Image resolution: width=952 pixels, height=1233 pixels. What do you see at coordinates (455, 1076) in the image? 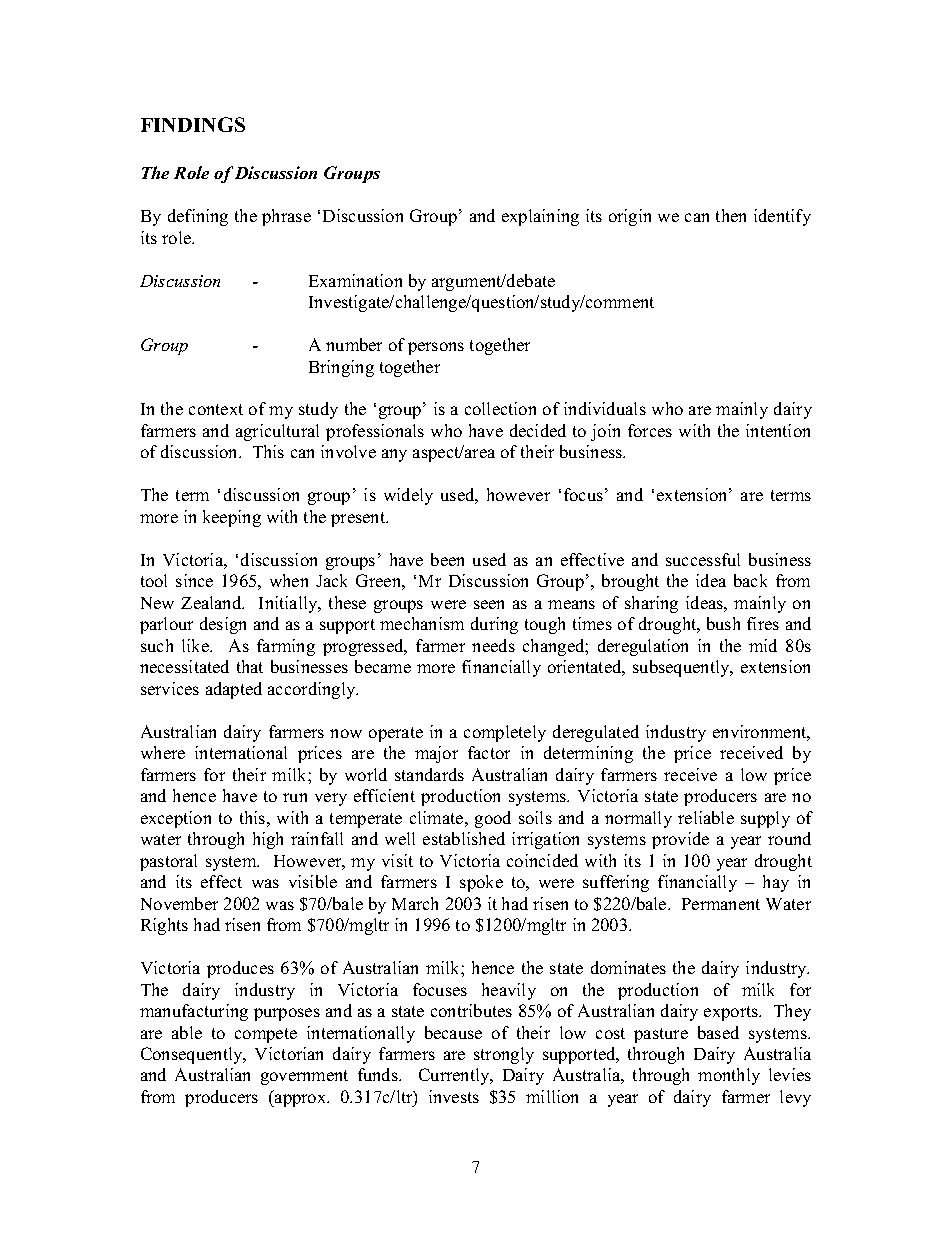
I see `Currently` at bounding box center [455, 1076].
